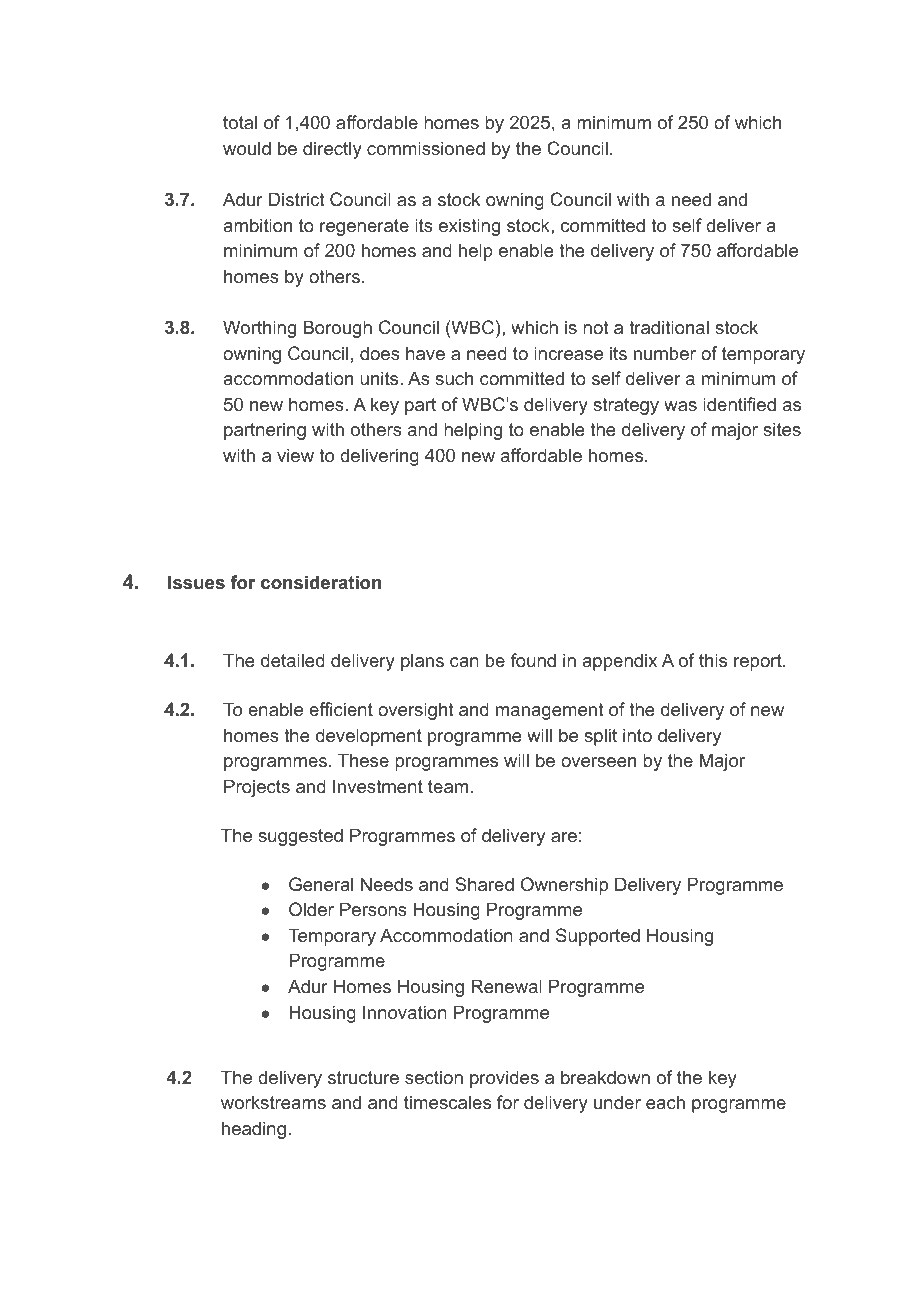 Image resolution: width=924 pixels, height=1307 pixels. What do you see at coordinates (454, 378) in the page?
I see `such` at bounding box center [454, 378].
